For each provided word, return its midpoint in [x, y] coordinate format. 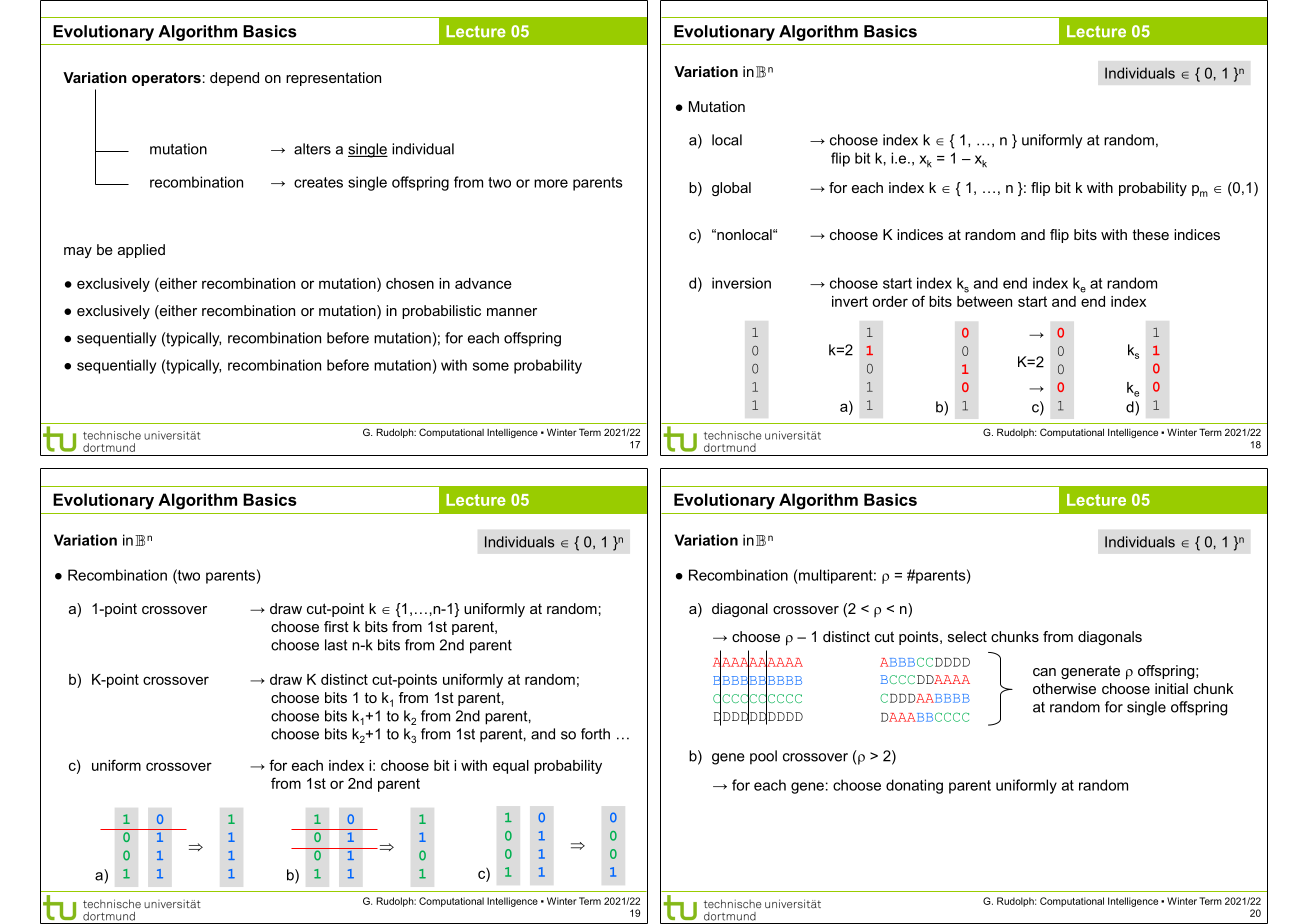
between [984, 301]
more [551, 183]
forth [595, 734]
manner [512, 312]
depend [234, 79]
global [731, 189]
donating [914, 786]
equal [511, 767]
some [491, 366]
